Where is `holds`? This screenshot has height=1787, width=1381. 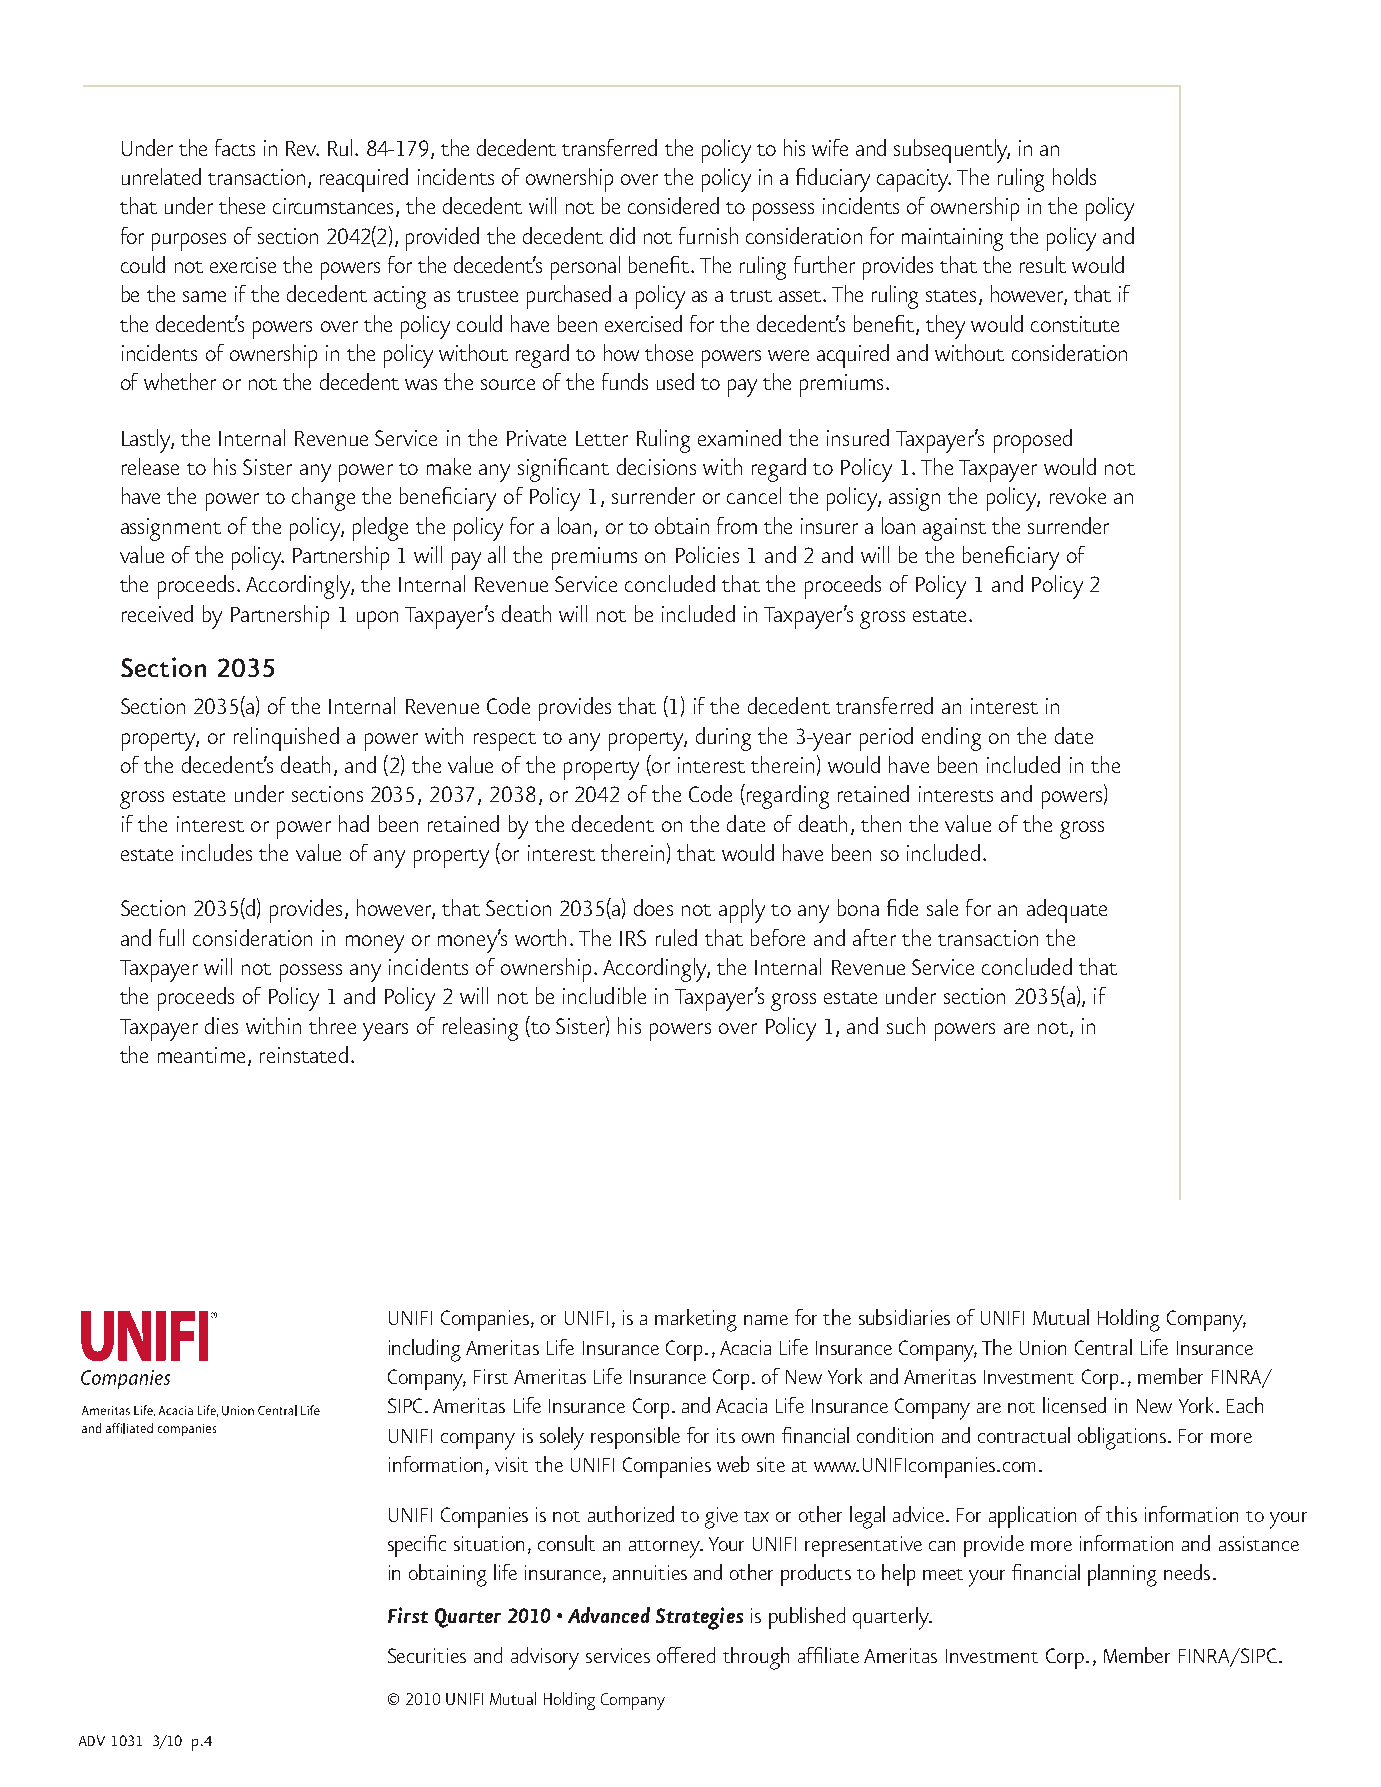 holds is located at coordinates (1074, 176).
